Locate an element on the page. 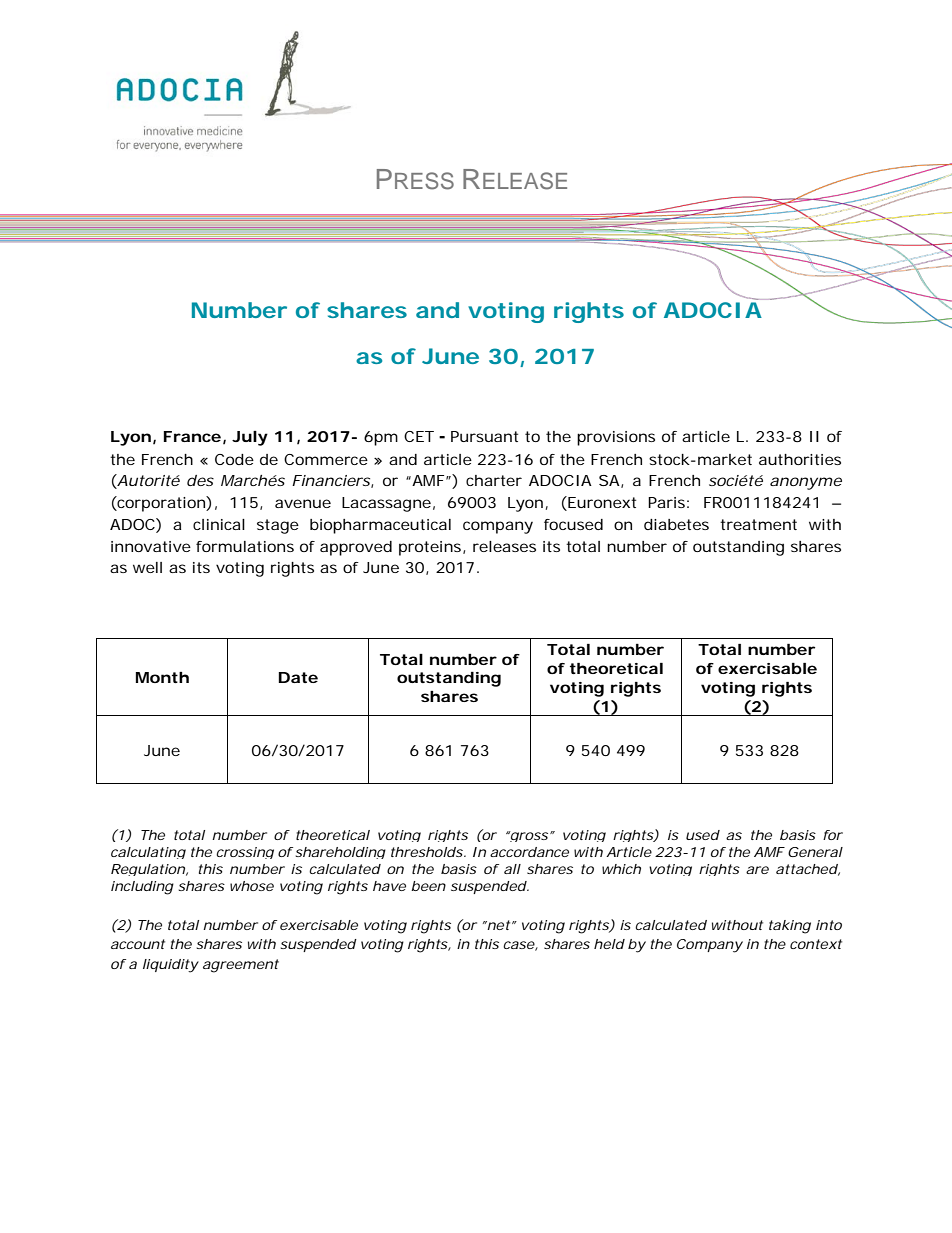 Image resolution: width=952 pixels, height=1233 pixels. accordance is located at coordinates (529, 852).
